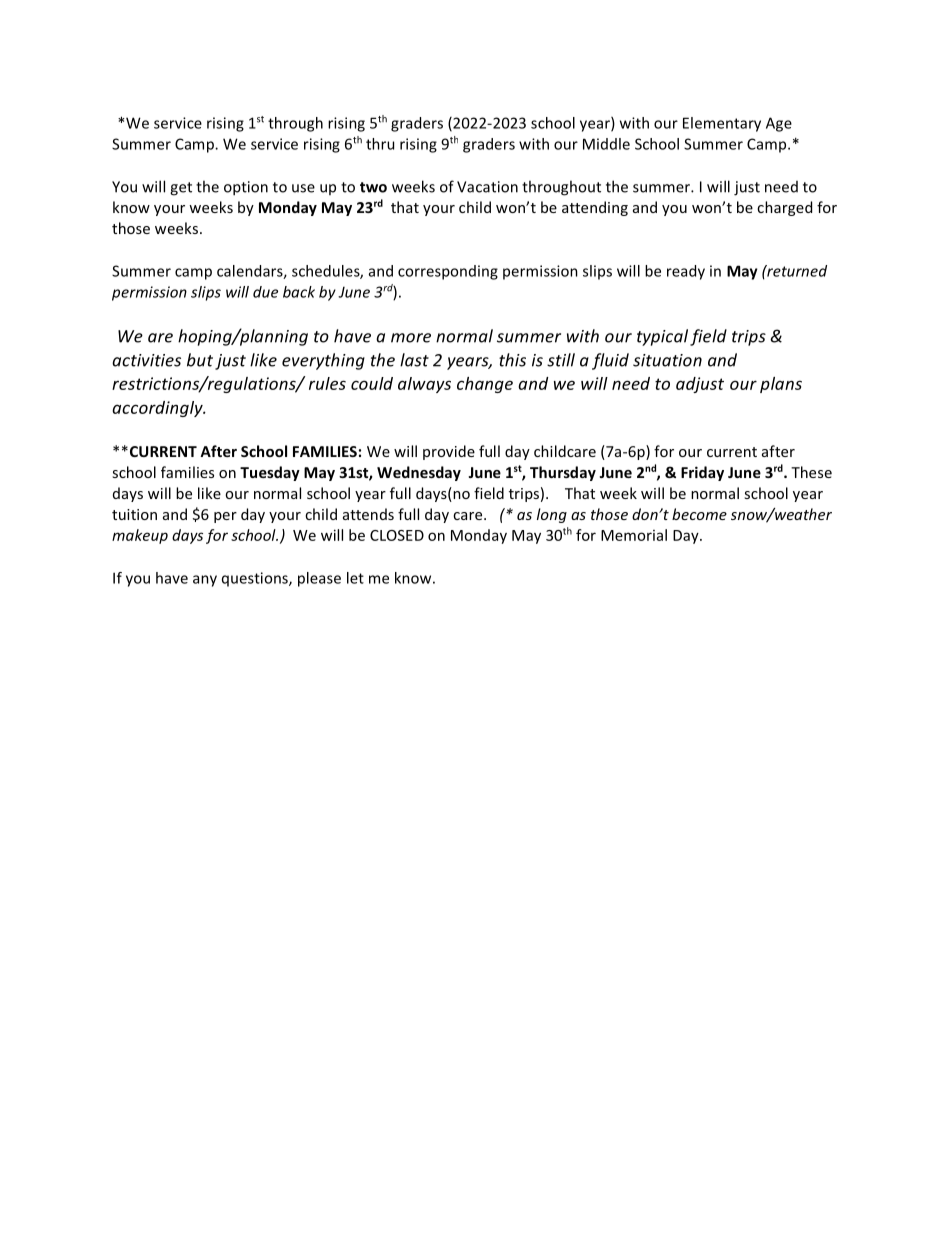 The height and width of the image is (1233, 952). Describe the element at coordinates (380, 144) in the image. I see `thru` at that location.
